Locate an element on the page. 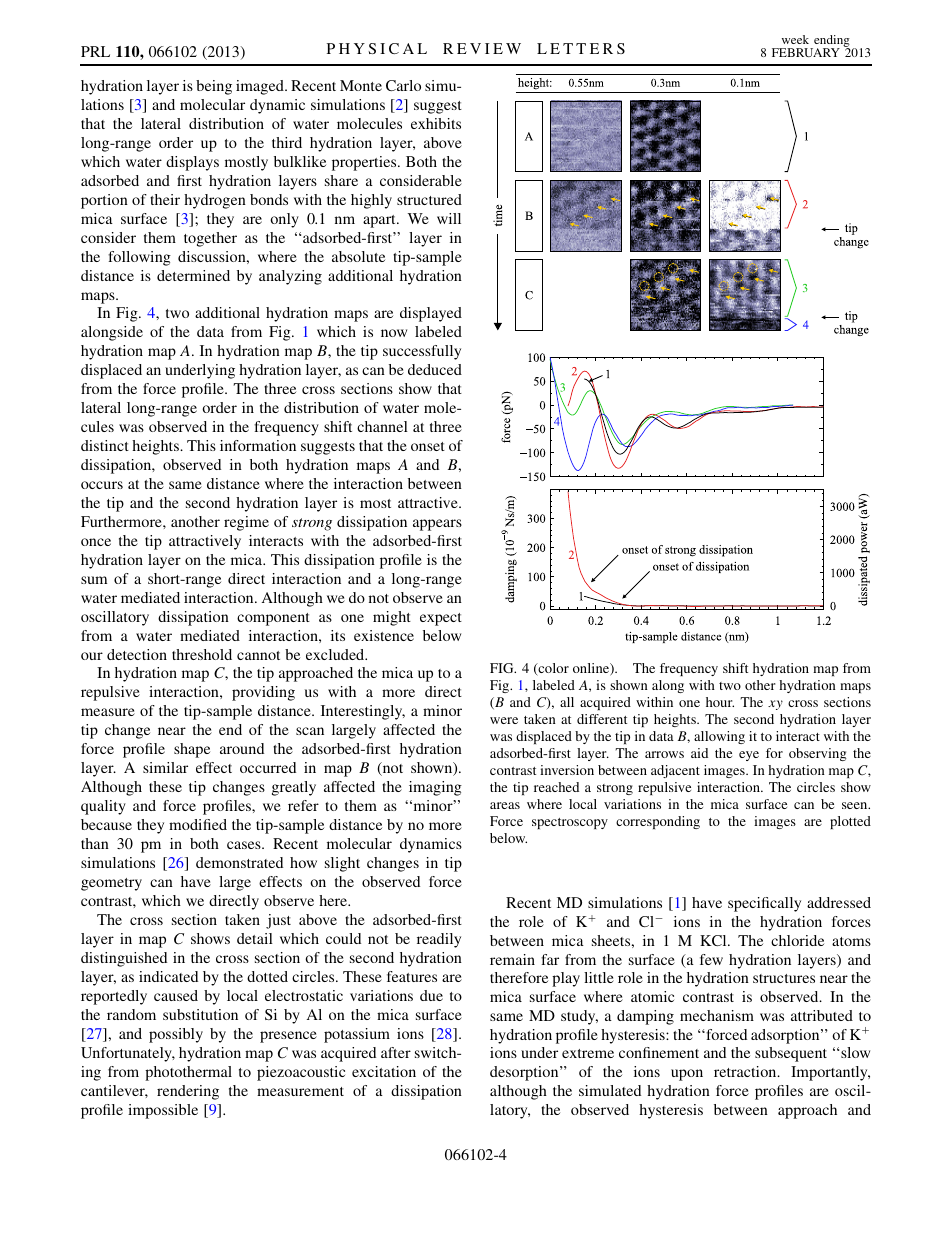 This document has width=952, height=1233. sum is located at coordinates (94, 580).
